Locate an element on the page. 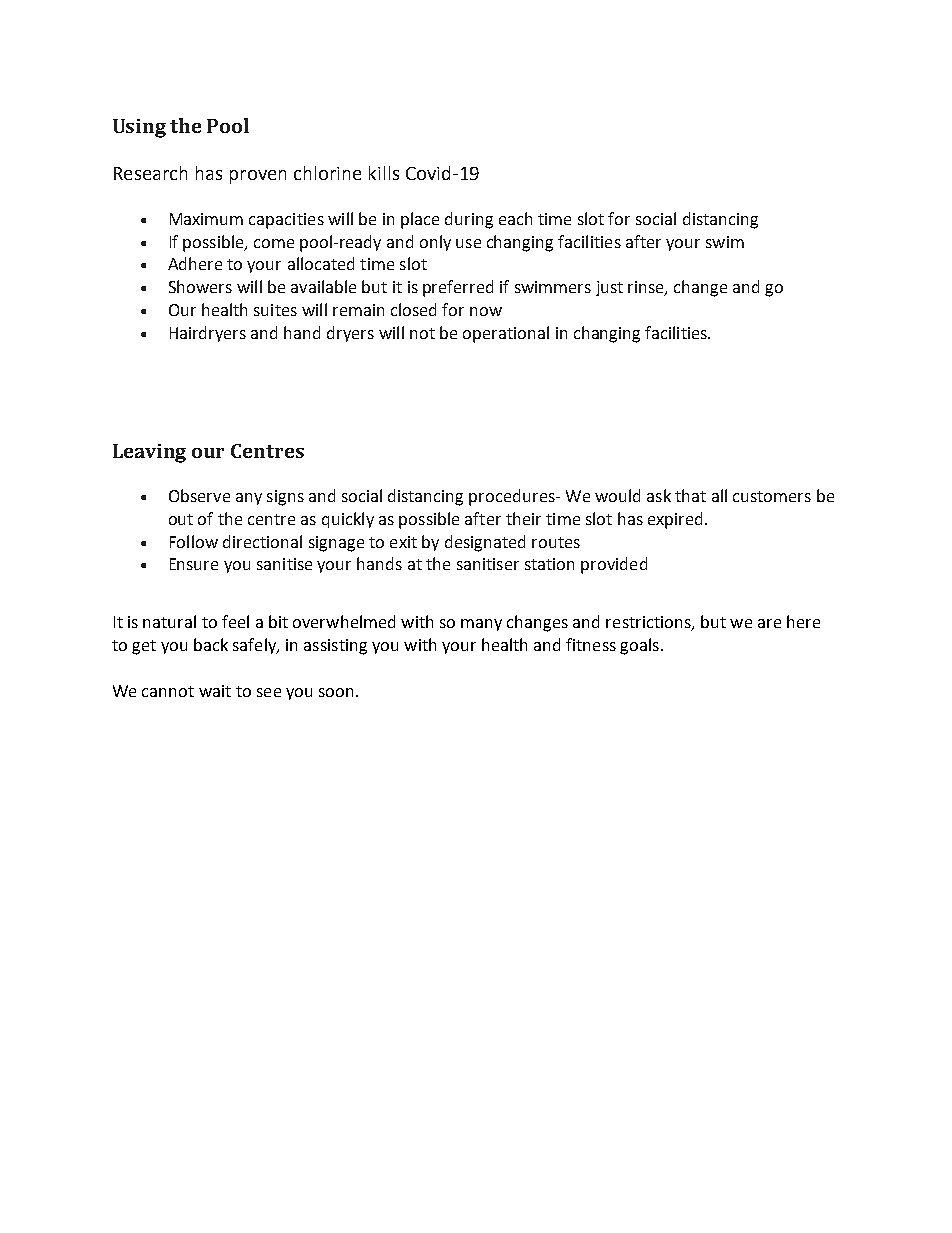 The image size is (952, 1233). Follow is located at coordinates (194, 541).
